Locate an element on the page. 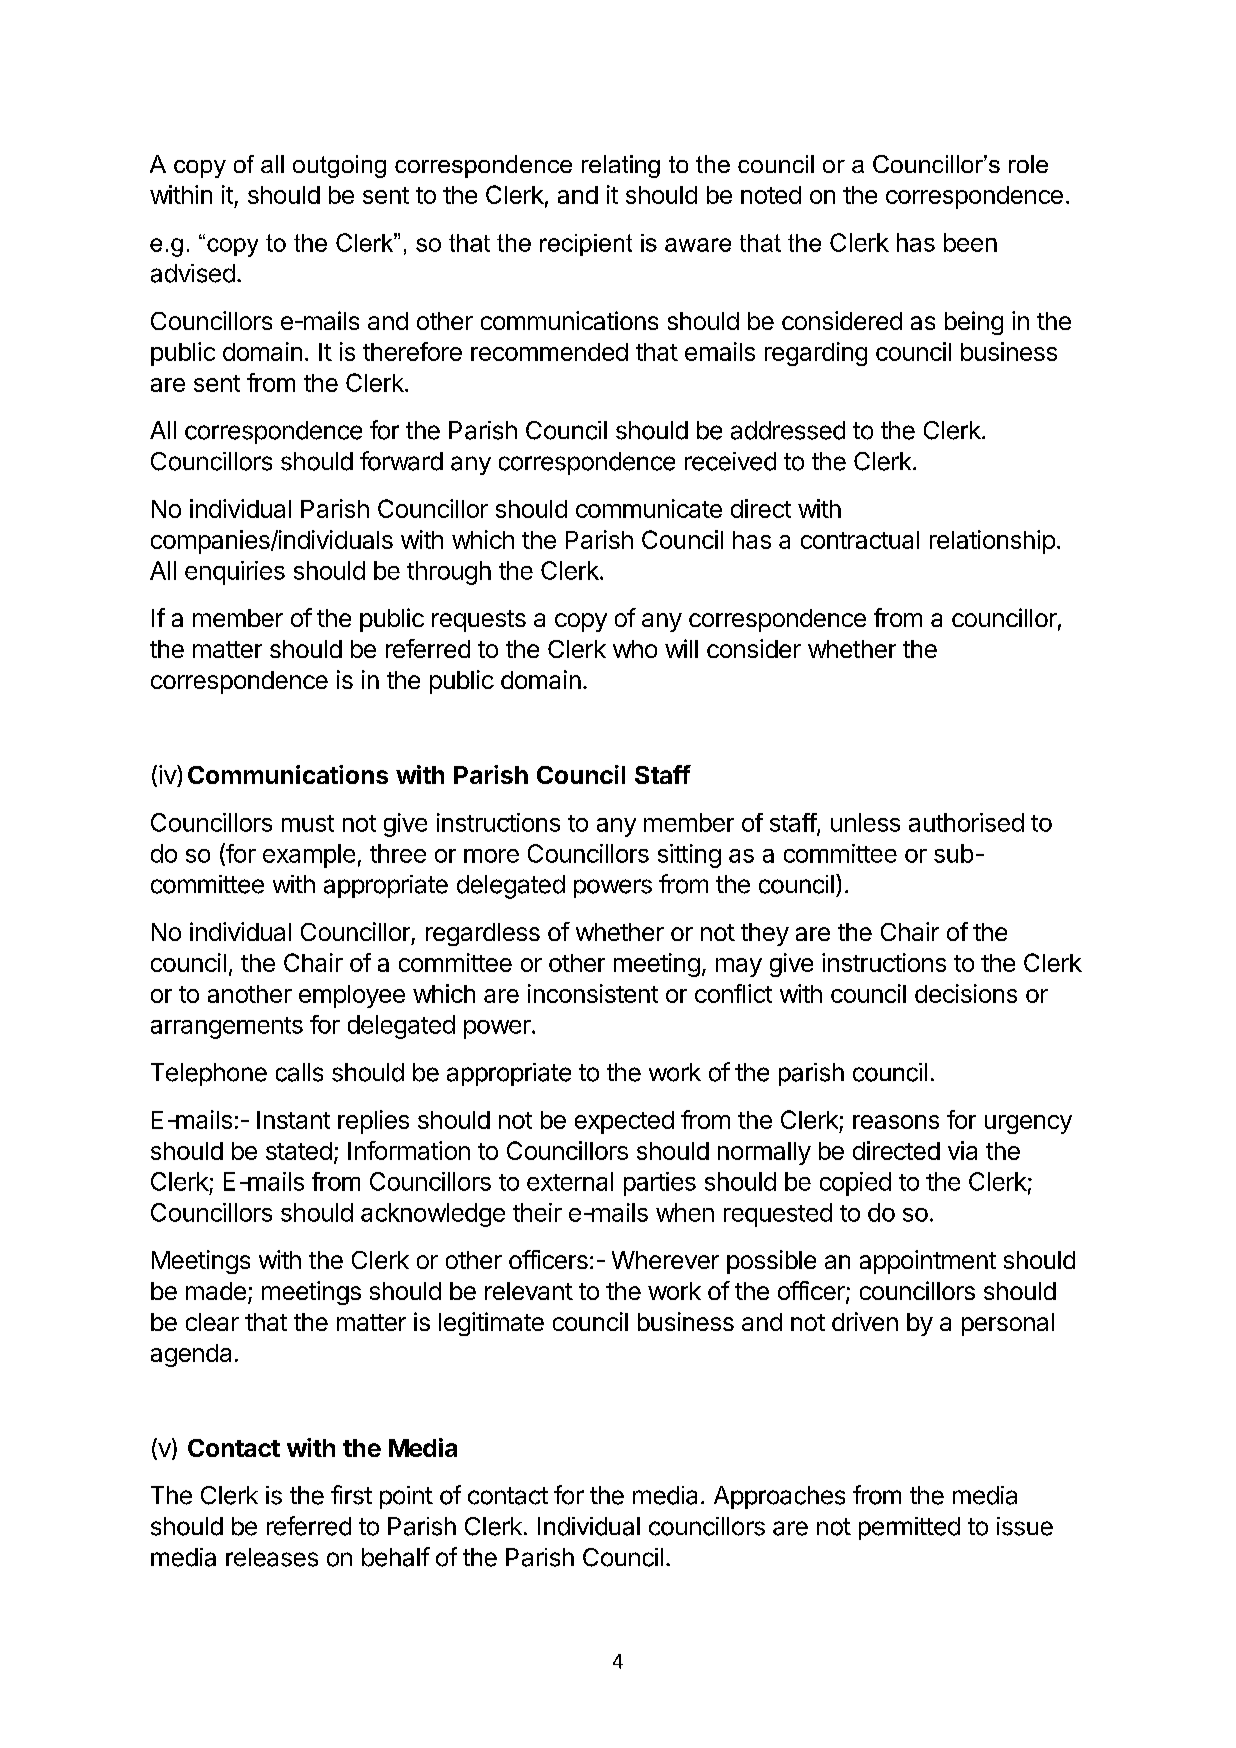  relationship is located at coordinates (992, 542).
